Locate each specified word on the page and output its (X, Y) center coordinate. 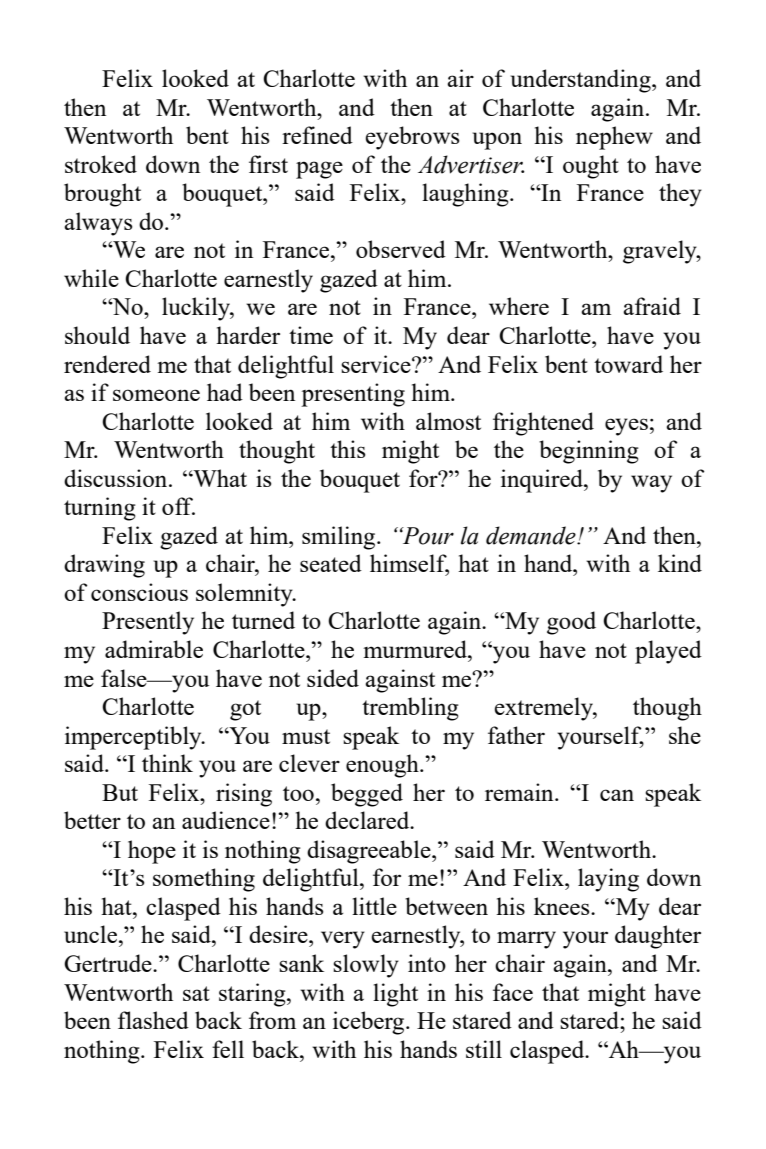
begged (367, 795)
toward (628, 364)
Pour (427, 536)
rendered (107, 364)
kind (680, 563)
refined (317, 135)
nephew (614, 138)
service (377, 364)
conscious (139, 592)
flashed (153, 1020)
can (617, 795)
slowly (366, 966)
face (513, 992)
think (167, 763)
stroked (101, 164)
